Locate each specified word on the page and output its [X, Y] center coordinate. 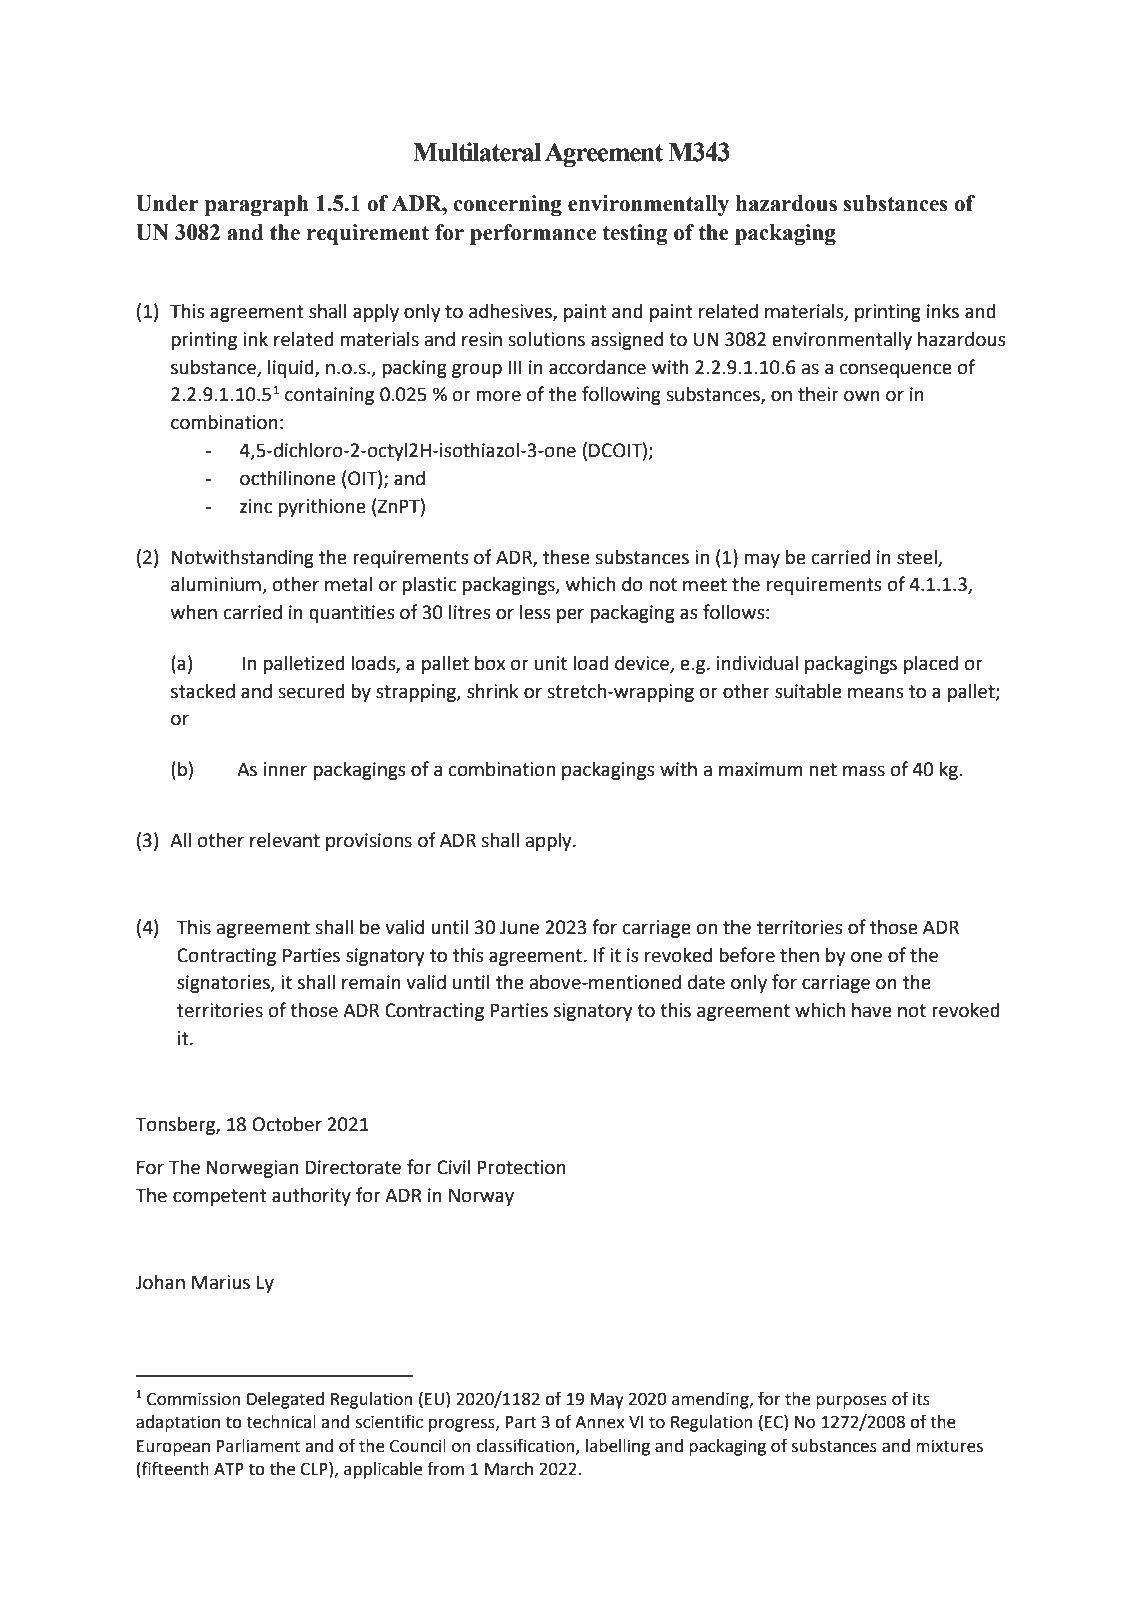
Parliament [258, 1446]
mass [864, 771]
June [519, 927]
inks [943, 311]
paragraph [257, 205]
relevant [285, 840]
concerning [507, 205]
